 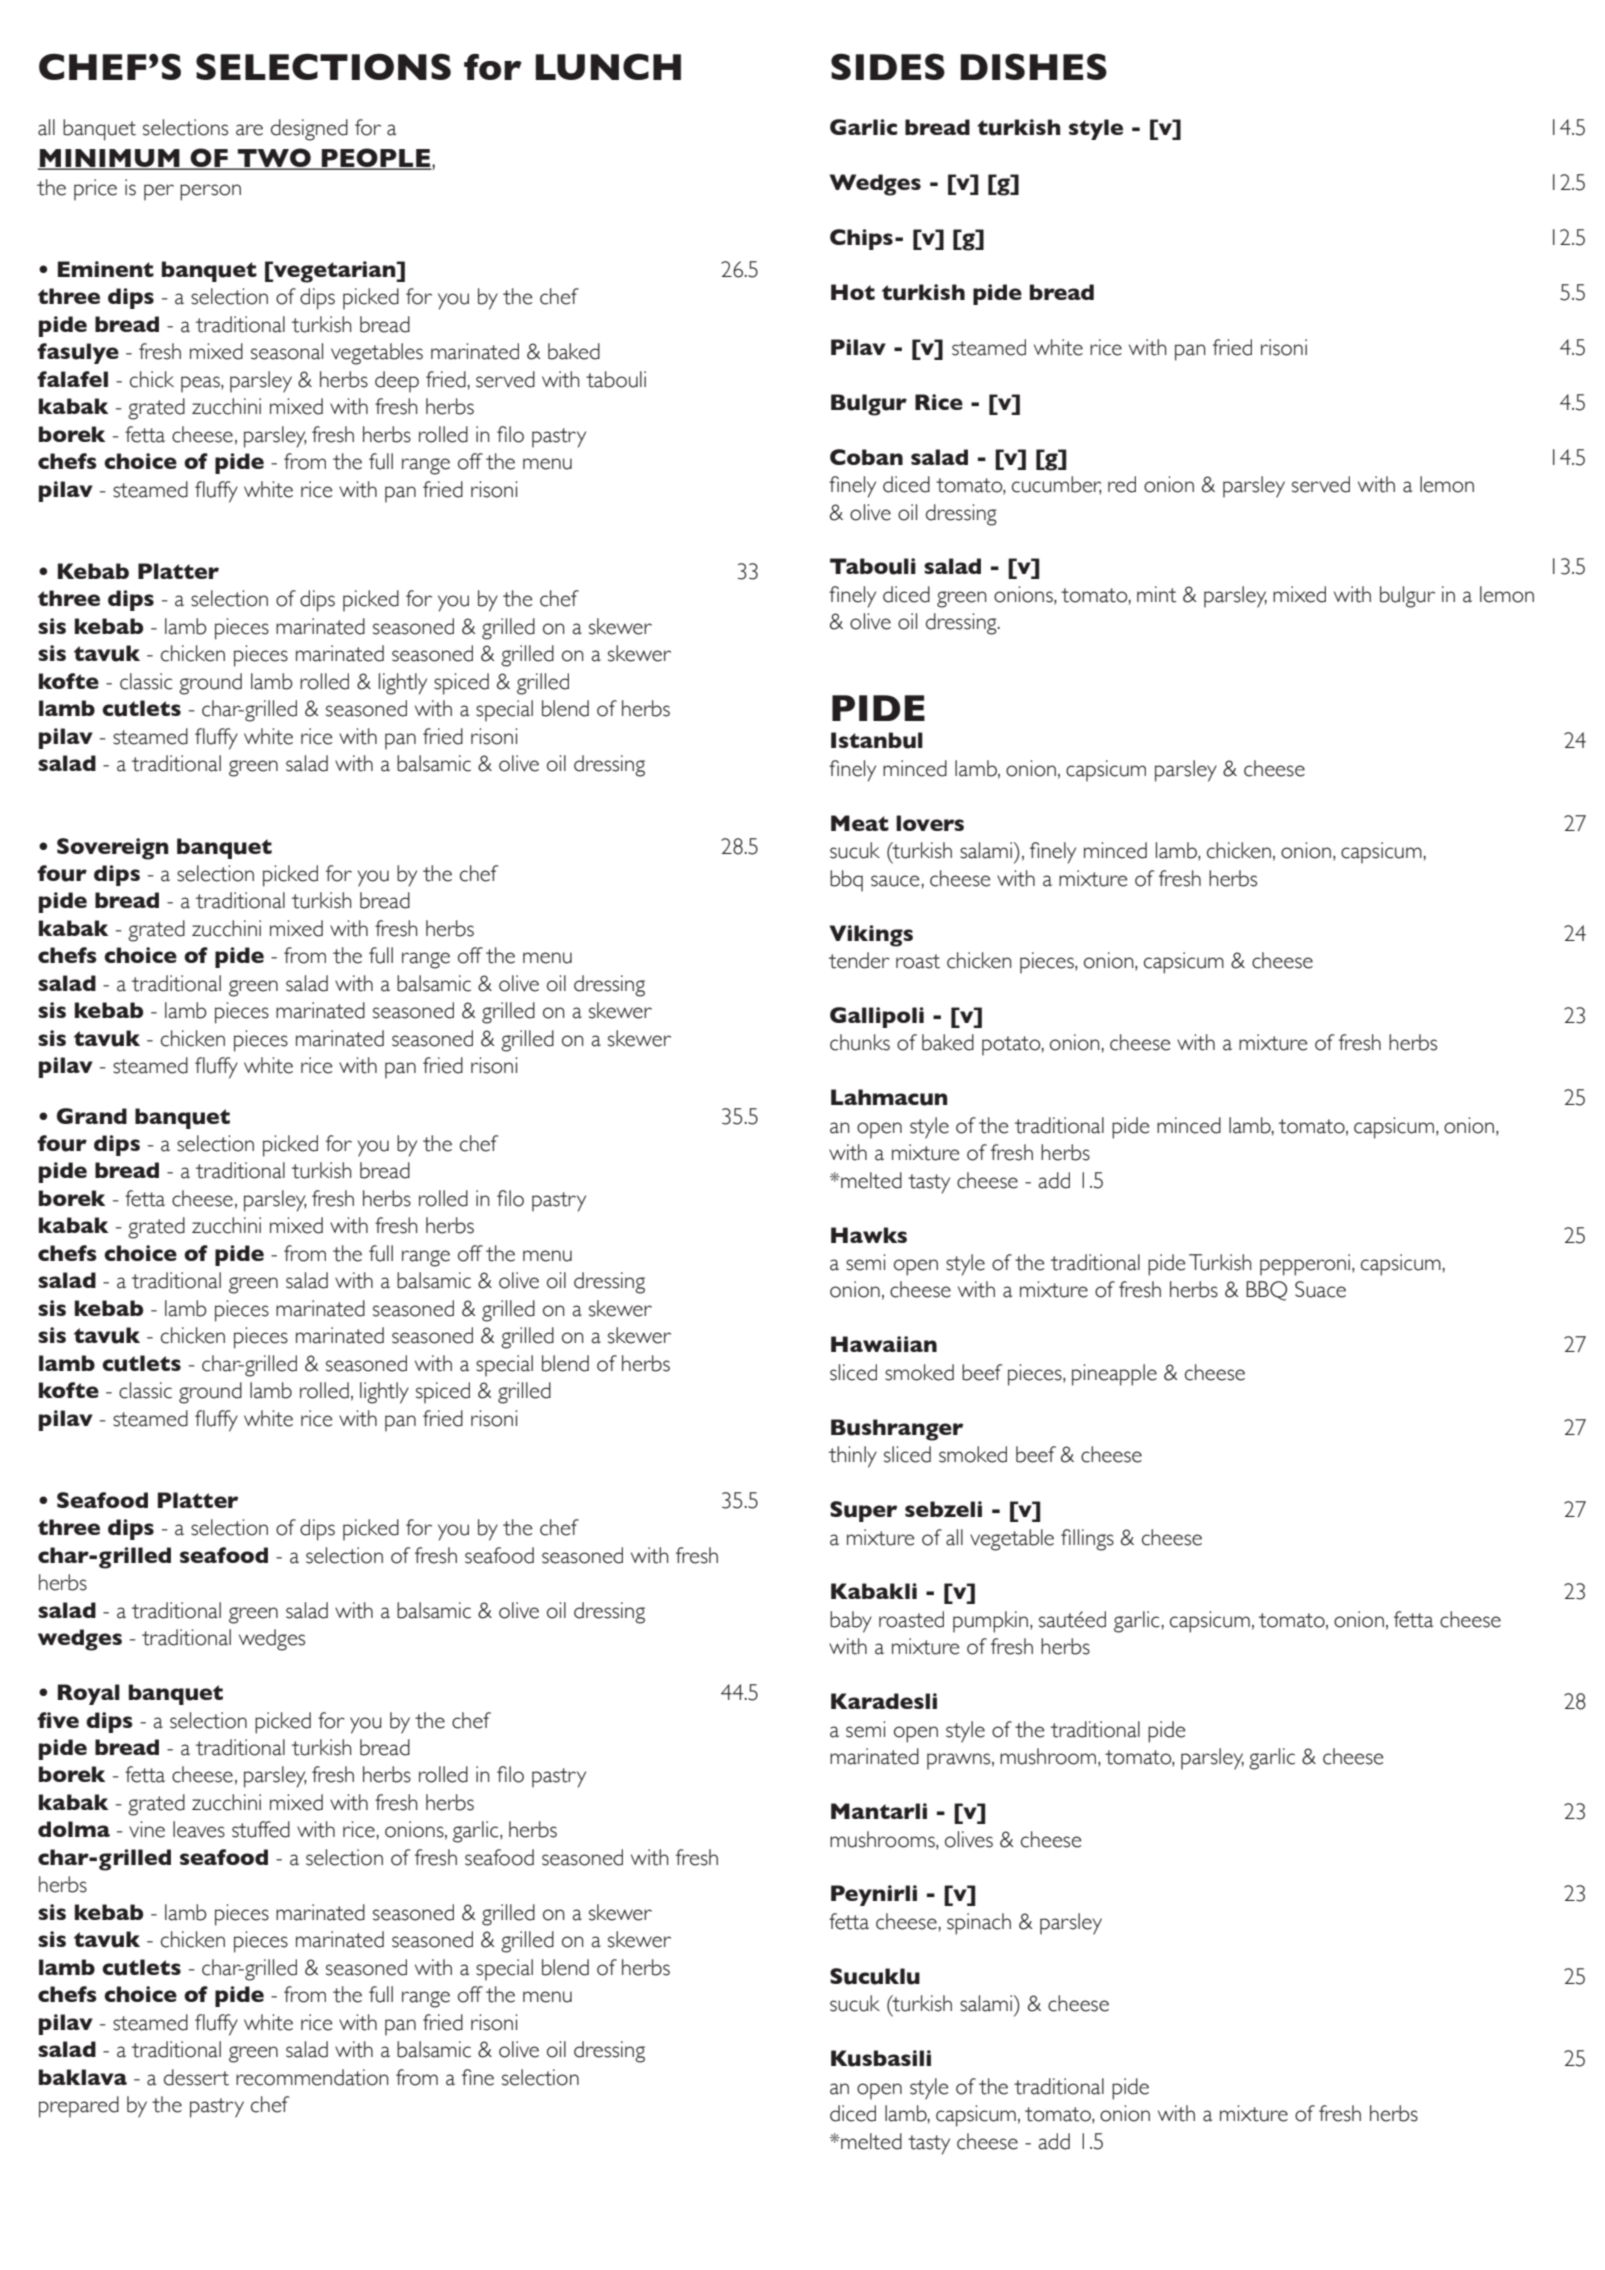 What do you see at coordinates (860, 1042) in the screenshot?
I see `chunks` at bounding box center [860, 1042].
